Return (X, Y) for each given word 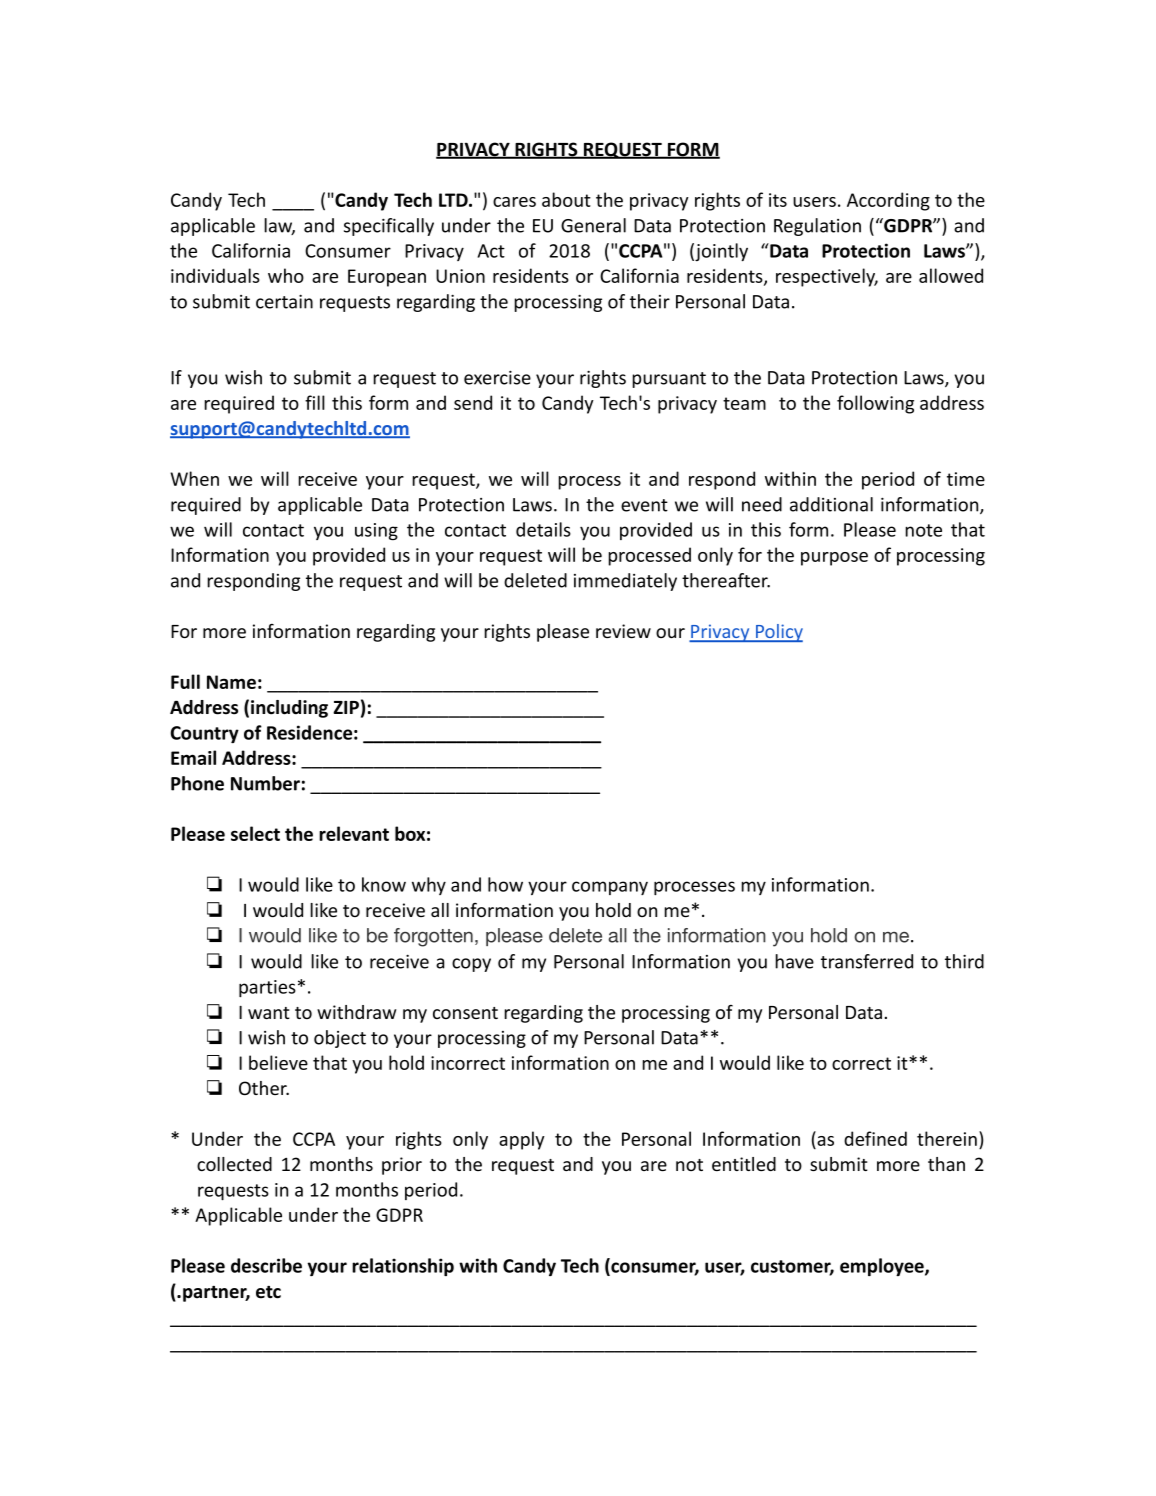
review (623, 631)
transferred (867, 961)
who (286, 275)
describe (266, 1265)
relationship (403, 1267)
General (593, 225)
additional (831, 504)
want (269, 1013)
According (888, 201)
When (194, 478)
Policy (778, 633)
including (289, 709)
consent (465, 1013)
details (543, 529)
